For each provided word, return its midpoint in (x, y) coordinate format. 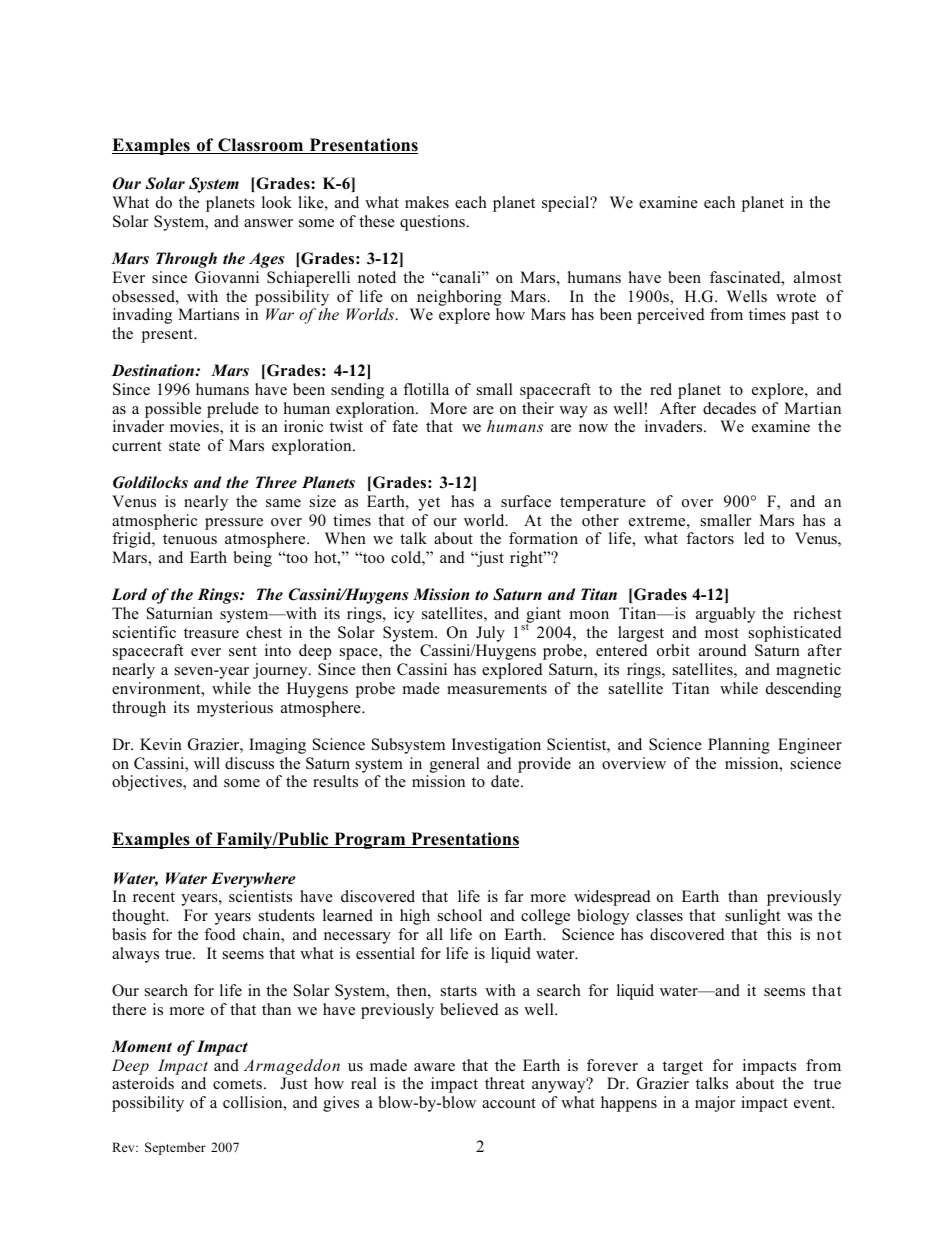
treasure (211, 633)
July (490, 634)
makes (427, 202)
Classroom (261, 146)
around (723, 650)
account (509, 1103)
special (567, 204)
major (715, 1104)
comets (237, 1084)
